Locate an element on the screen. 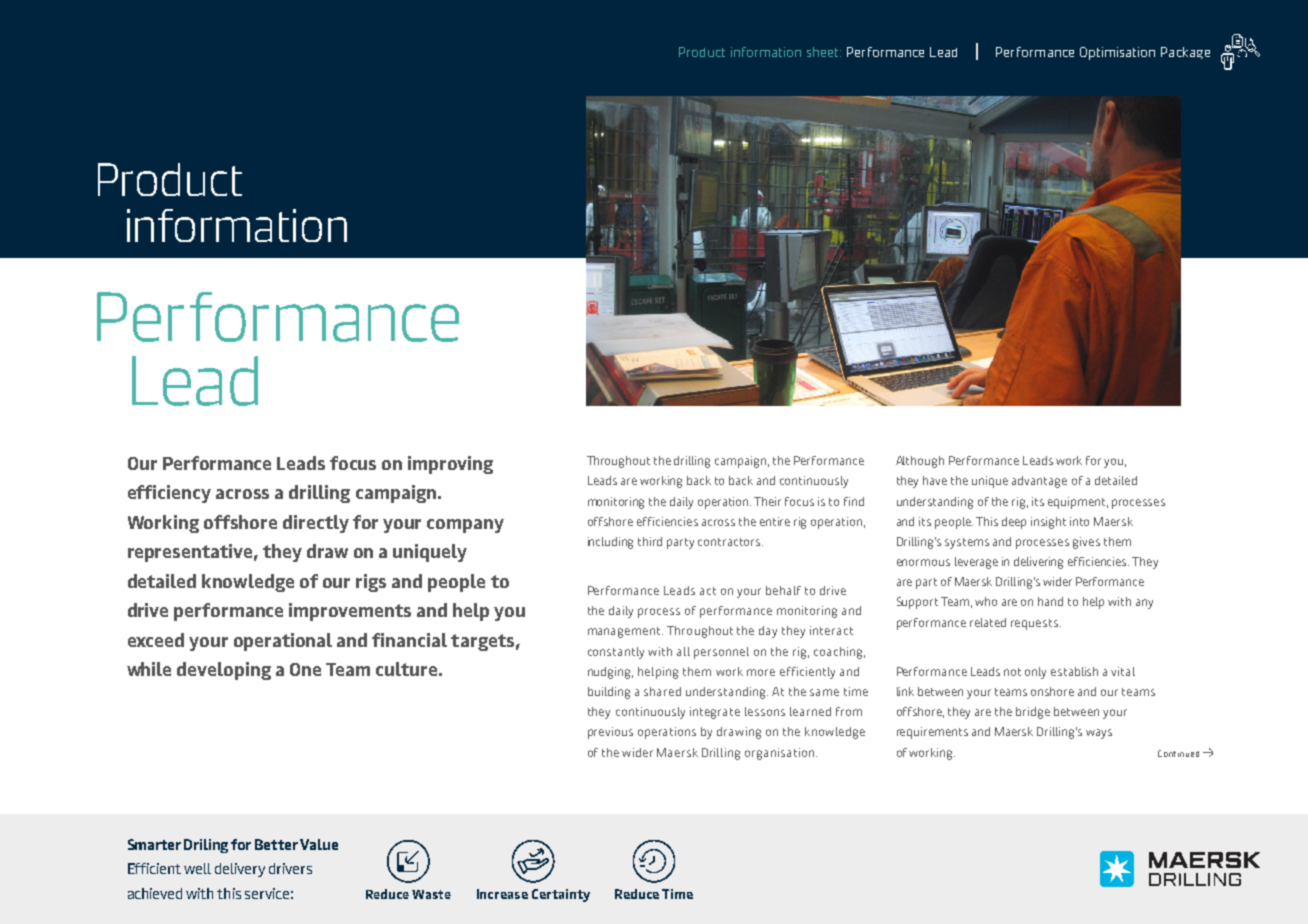  improvements is located at coordinates (350, 612).
